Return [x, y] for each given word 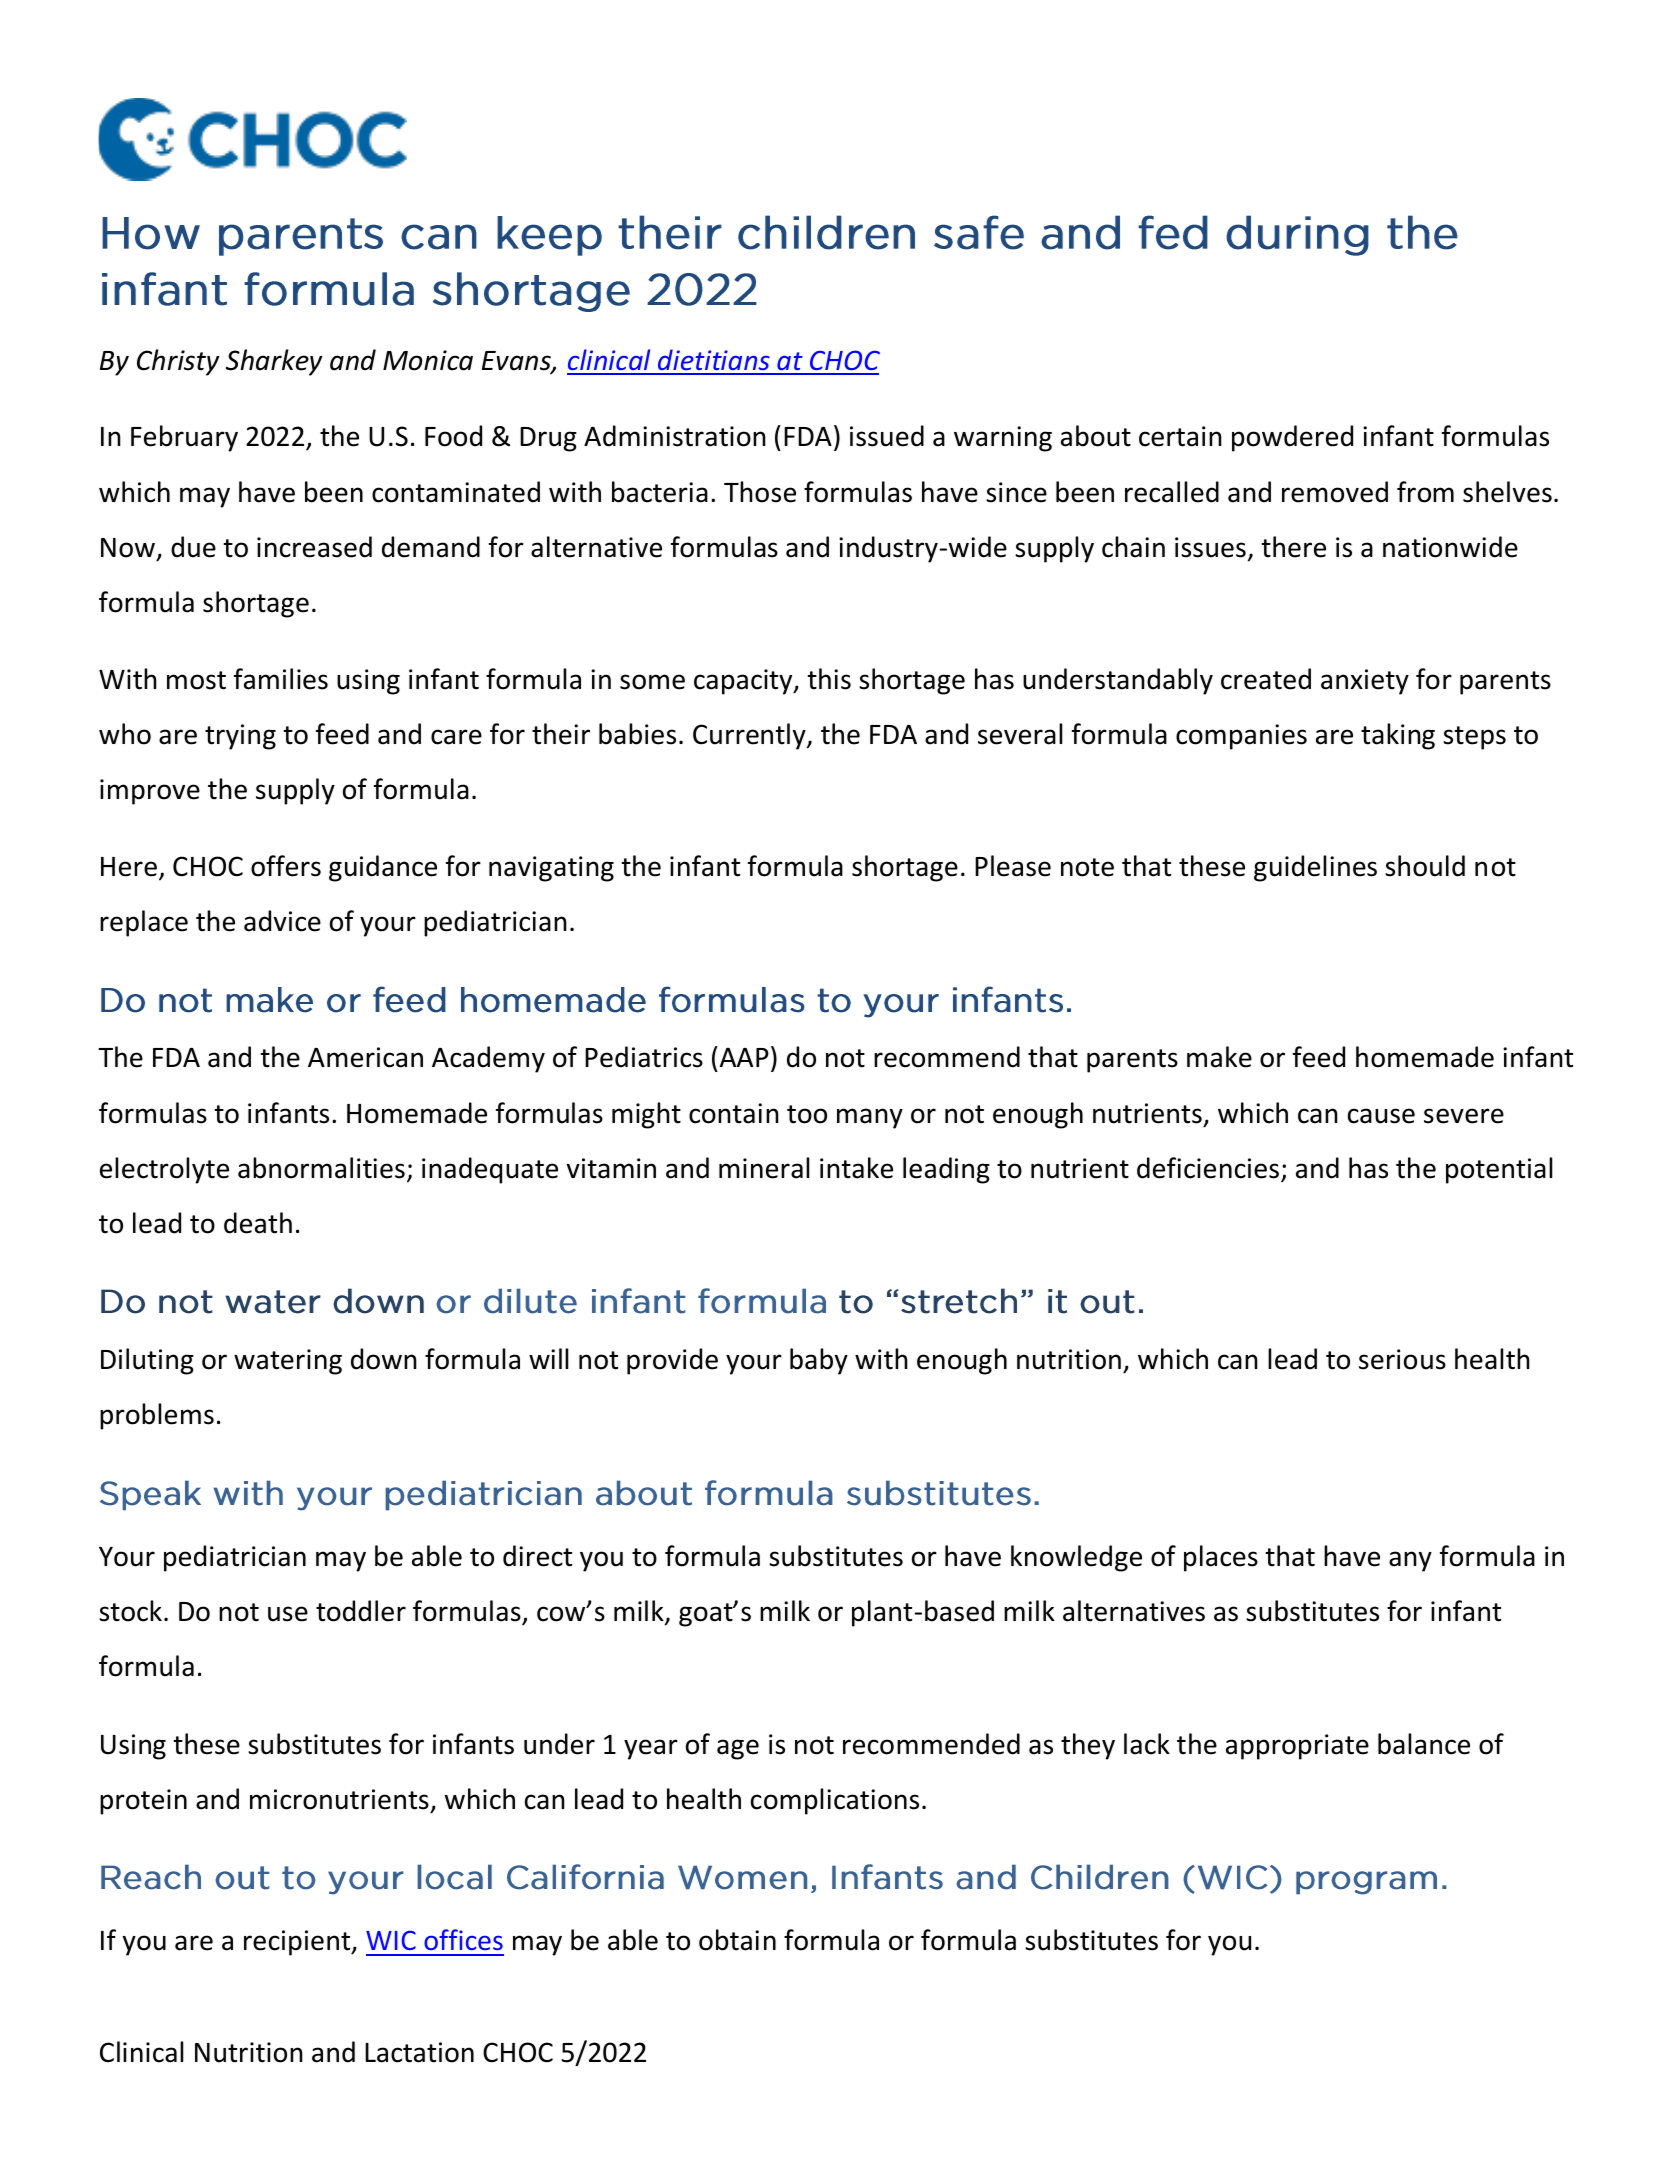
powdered [1292, 438]
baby [819, 1361]
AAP [743, 1056]
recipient [298, 1943]
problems [157, 1416]
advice [282, 921]
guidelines [1315, 868]
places [1221, 1558]
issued [887, 436]
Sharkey [274, 362]
